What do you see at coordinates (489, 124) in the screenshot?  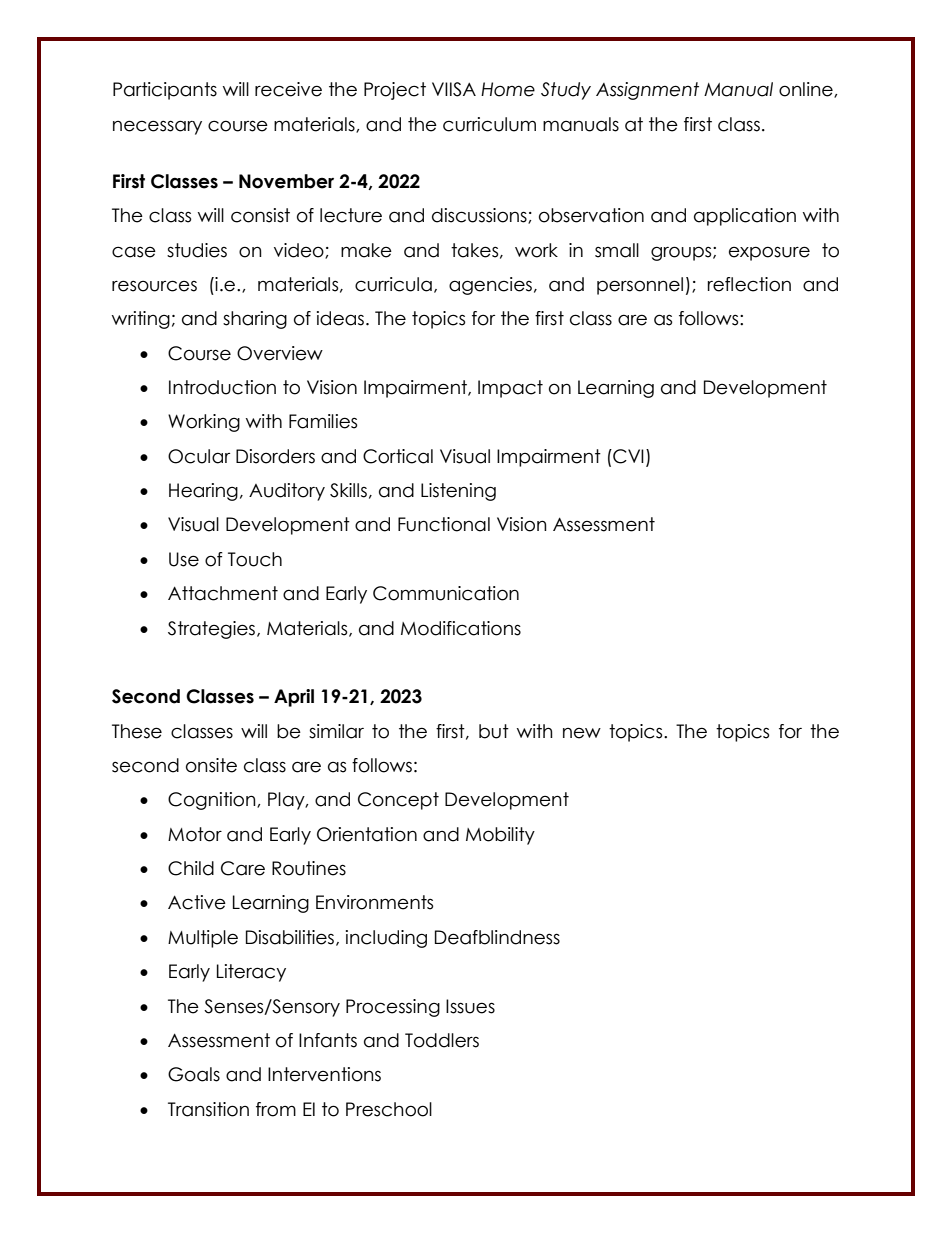 I see `curriculum` at bounding box center [489, 124].
